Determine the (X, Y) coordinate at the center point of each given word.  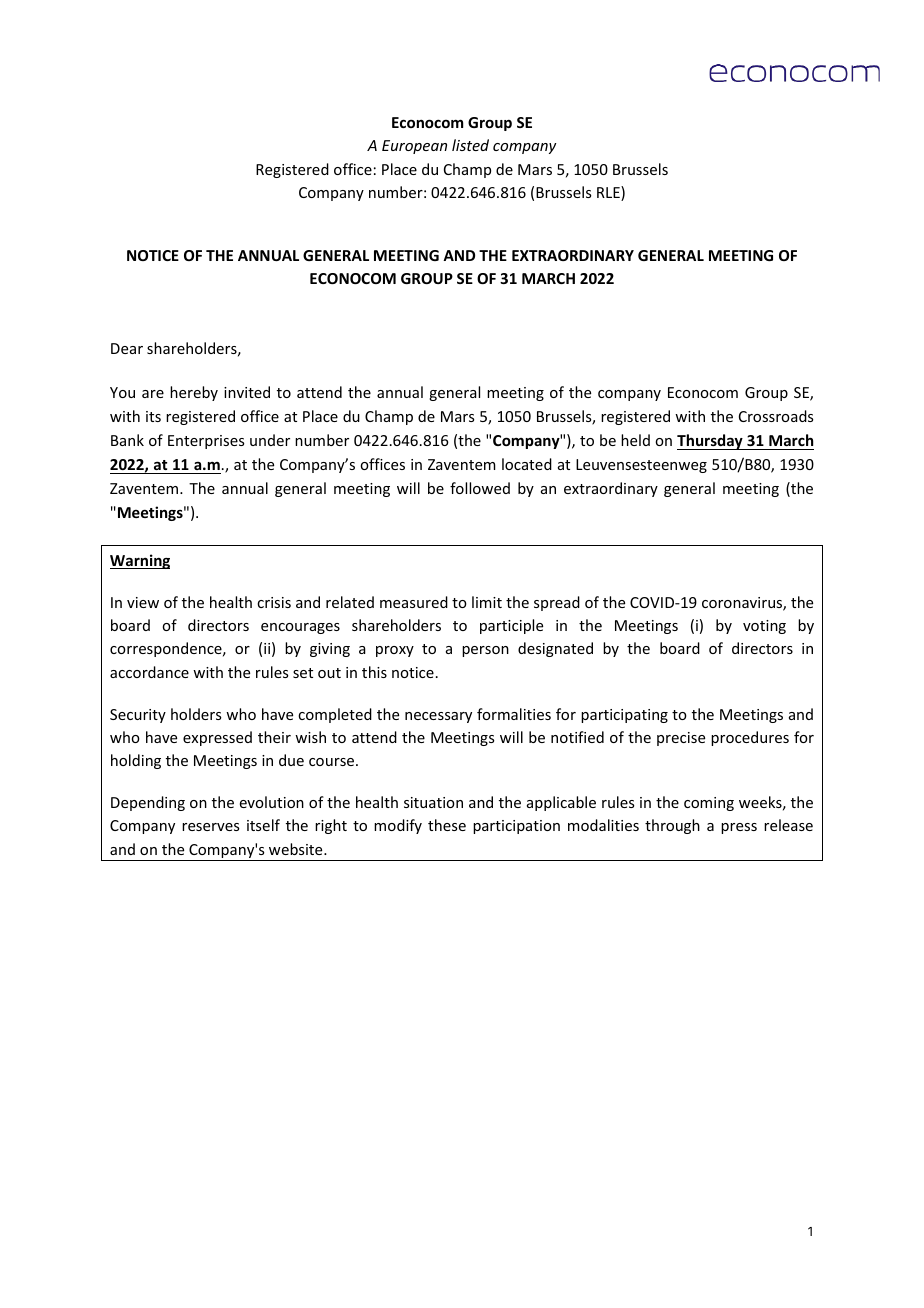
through (672, 826)
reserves (210, 827)
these (447, 825)
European (414, 147)
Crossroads (776, 416)
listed (470, 145)
